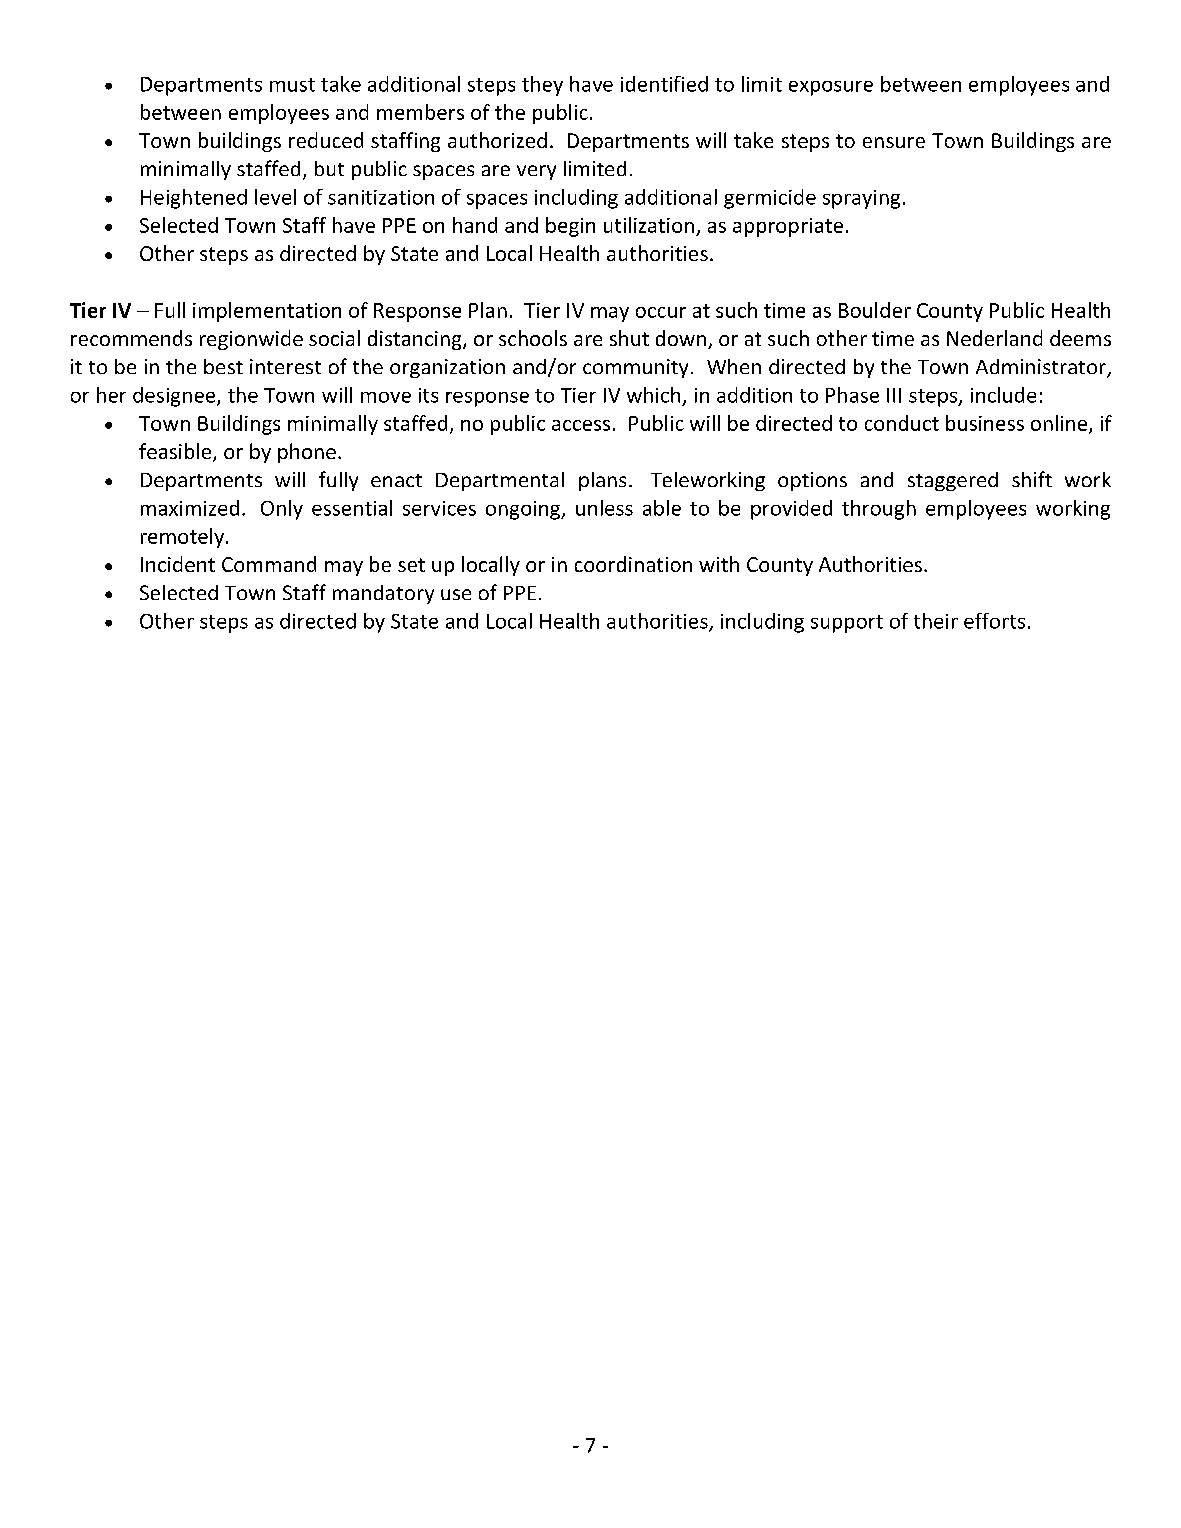 This screenshot has width=1181, height=1528. What do you see at coordinates (604, 508) in the screenshot?
I see `unless` at bounding box center [604, 508].
